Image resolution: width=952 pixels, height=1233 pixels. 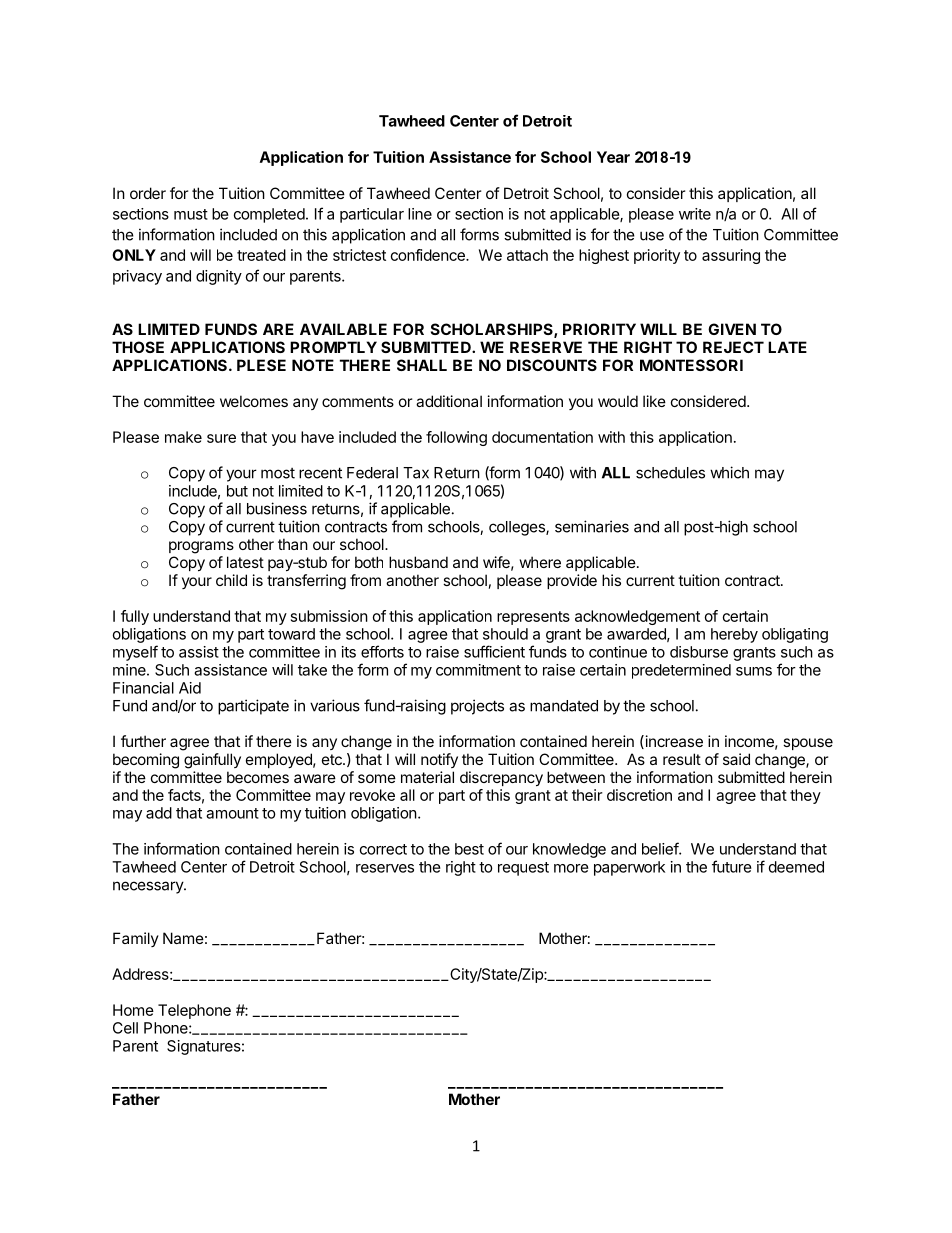 What do you see at coordinates (418, 562) in the image?
I see `husband` at bounding box center [418, 562].
